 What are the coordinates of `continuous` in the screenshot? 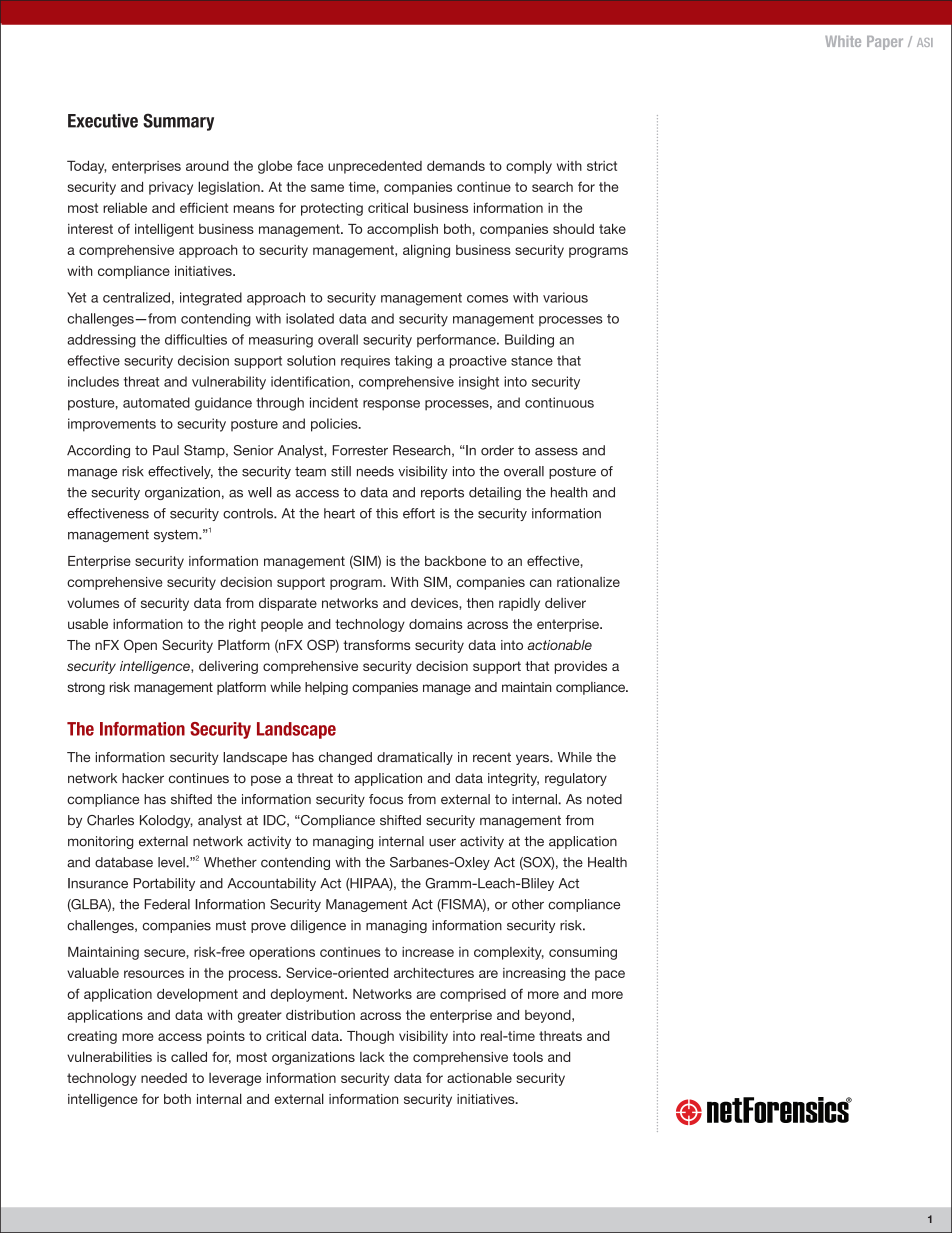 It's located at (559, 402).
